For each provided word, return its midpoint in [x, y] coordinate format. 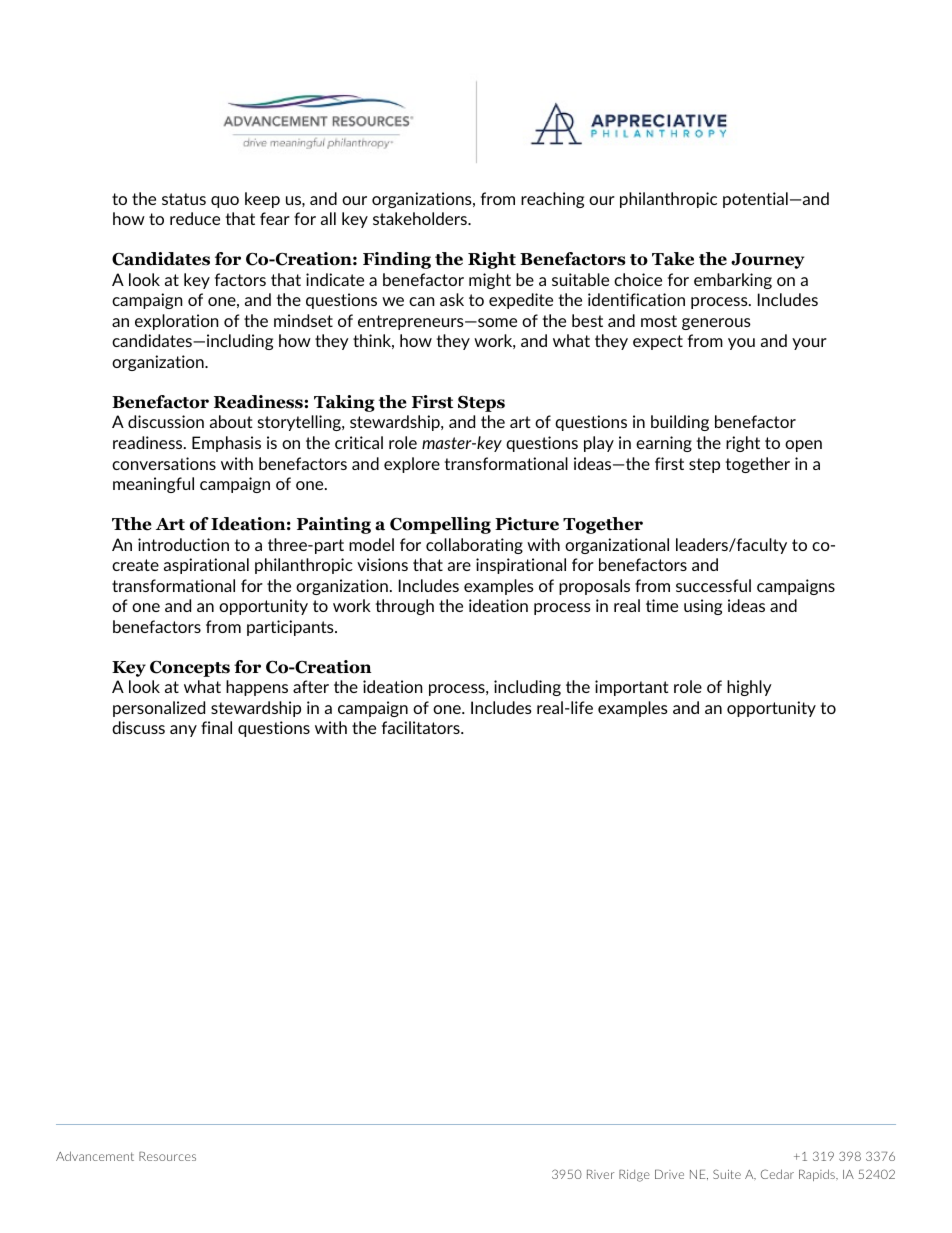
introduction [183, 544]
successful [713, 585]
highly [749, 688]
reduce [195, 218]
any [183, 731]
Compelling [440, 525]
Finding [397, 260]
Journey [767, 261]
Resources [167, 1156]
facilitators [422, 727]
